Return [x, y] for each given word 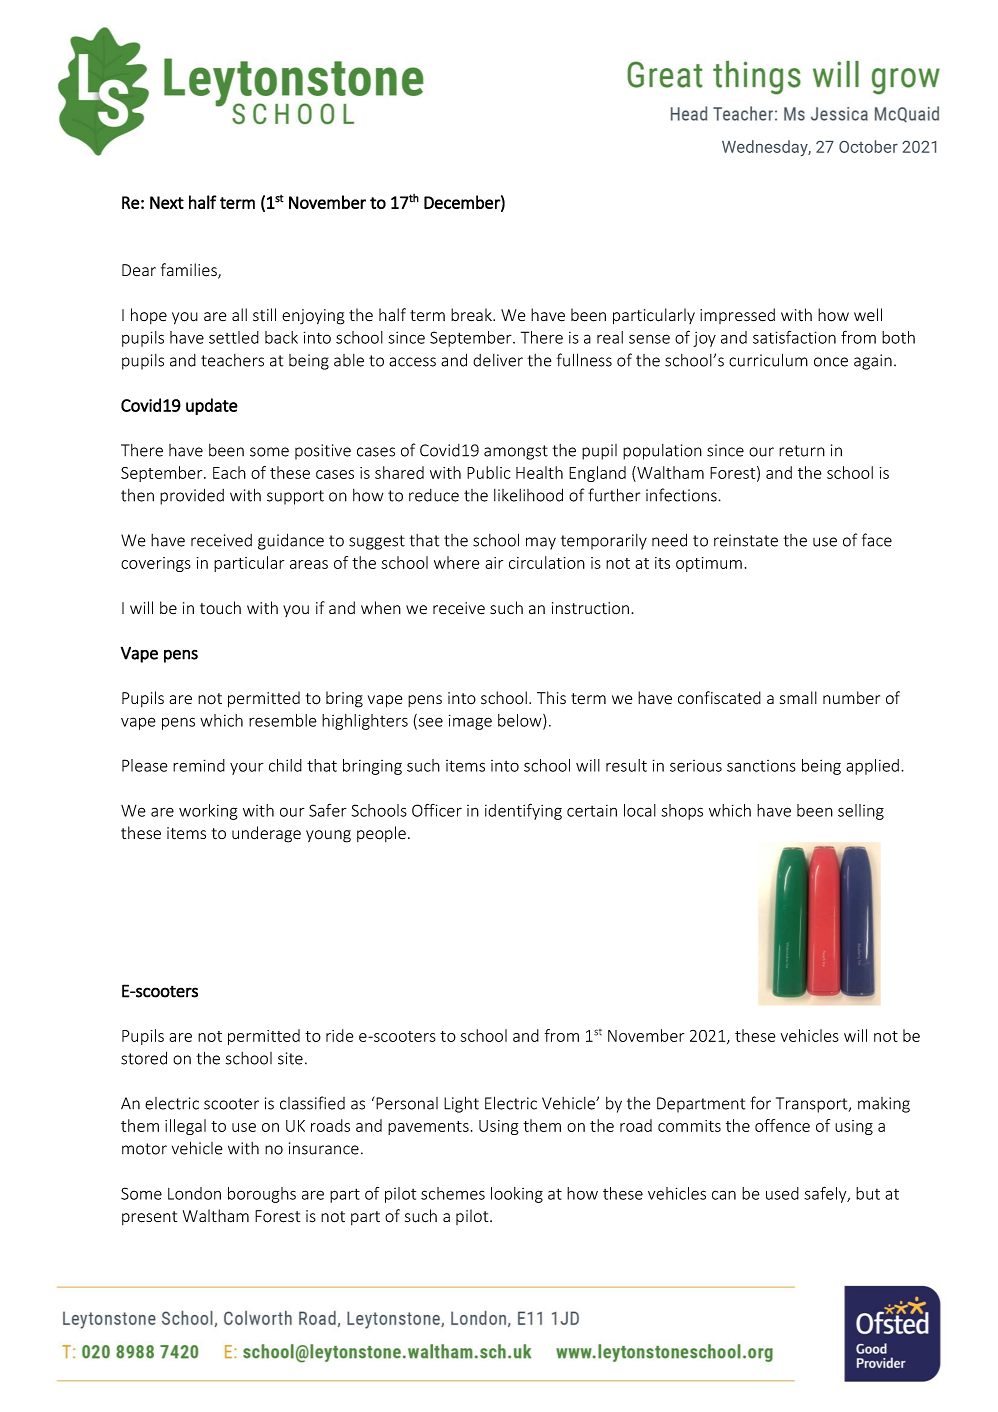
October [868, 146]
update [212, 406]
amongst [516, 452]
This [551, 697]
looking [517, 1195]
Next [167, 202]
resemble [283, 720]
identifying [523, 811]
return [802, 451]
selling [861, 812]
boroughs [262, 1195]
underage [266, 834]
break [472, 314]
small [798, 697]
